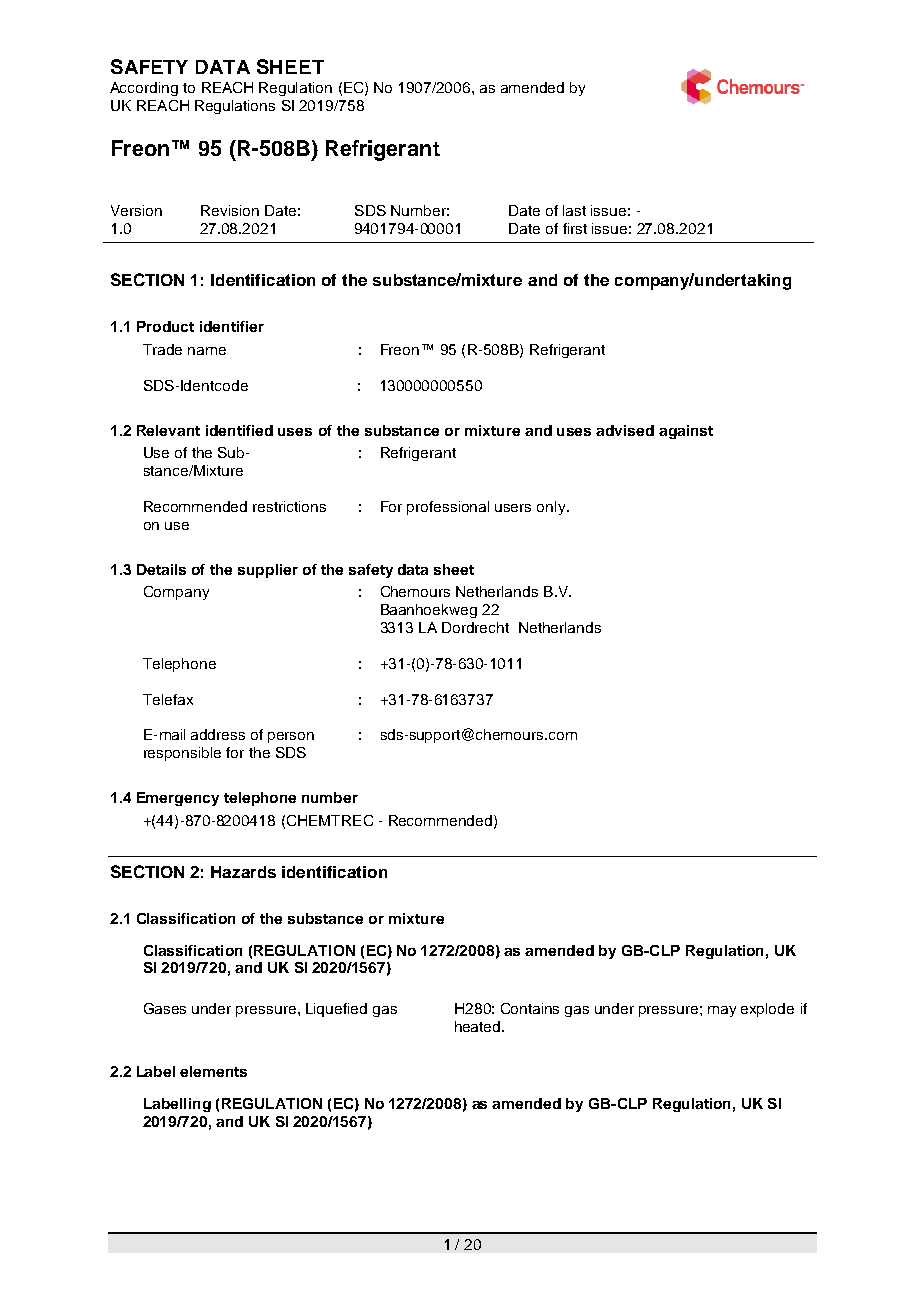 Image resolution: width=924 pixels, height=1308 pixels. Describe the element at coordinates (213, 1071) in the image. I see `elements` at that location.
